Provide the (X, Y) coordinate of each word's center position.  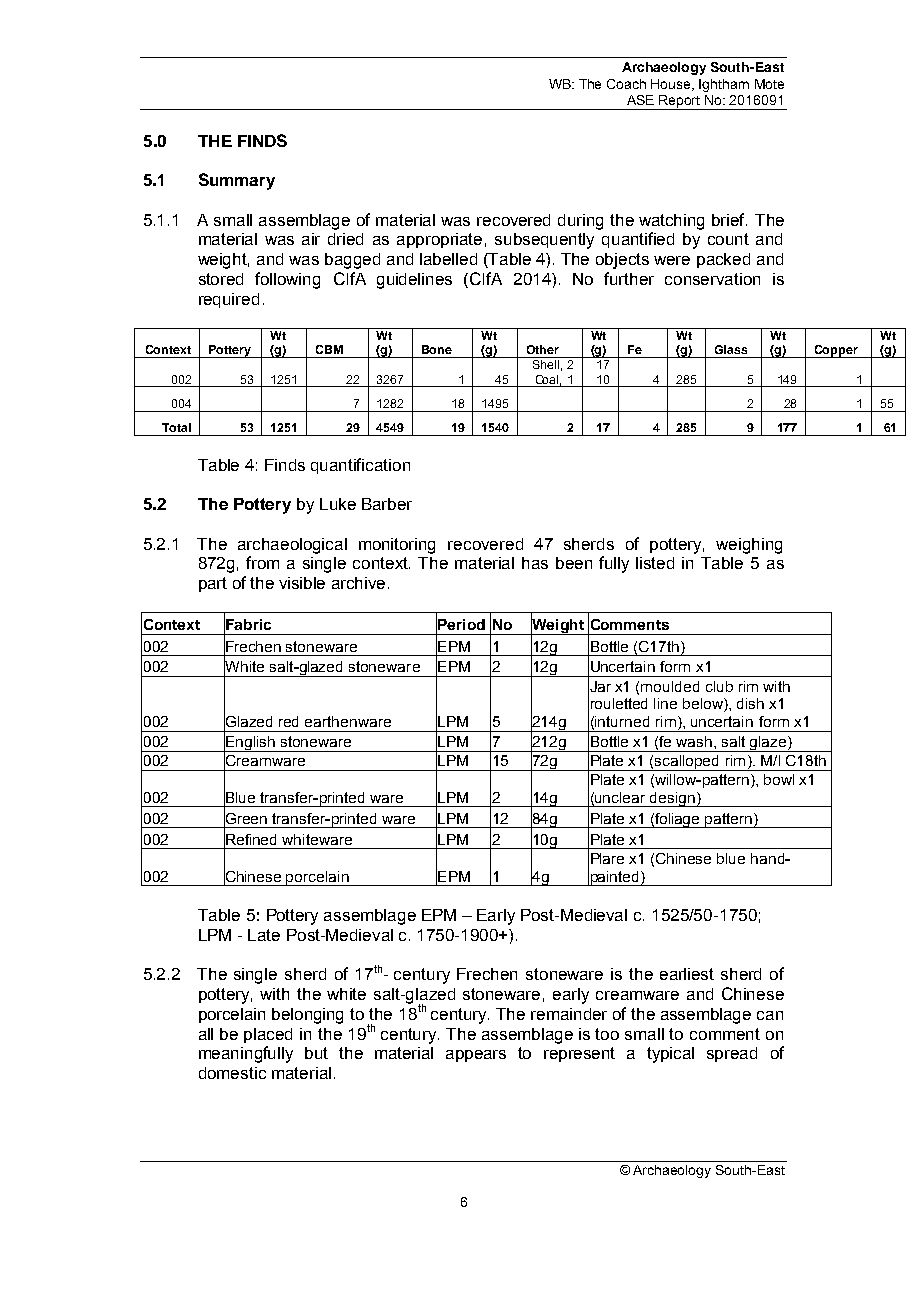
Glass (731, 349)
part (213, 584)
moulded (670, 686)
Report (680, 102)
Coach (626, 84)
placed (268, 1035)
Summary (237, 181)
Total (176, 427)
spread (732, 1054)
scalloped (687, 763)
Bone (437, 349)
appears (476, 1056)
